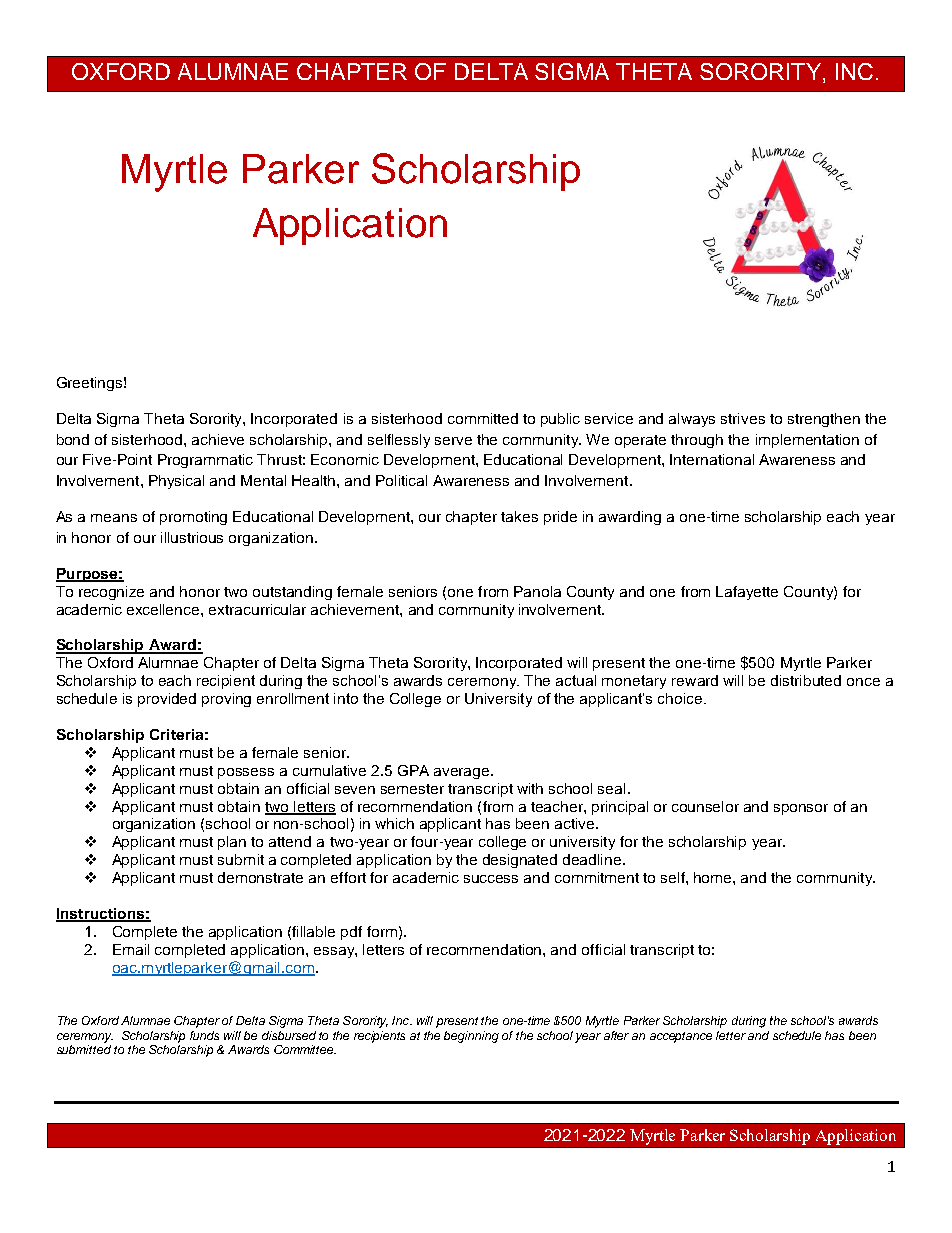 Image resolution: width=952 pixels, height=1233 pixels. Describe the element at coordinates (204, 1035) in the image. I see `funds` at that location.
